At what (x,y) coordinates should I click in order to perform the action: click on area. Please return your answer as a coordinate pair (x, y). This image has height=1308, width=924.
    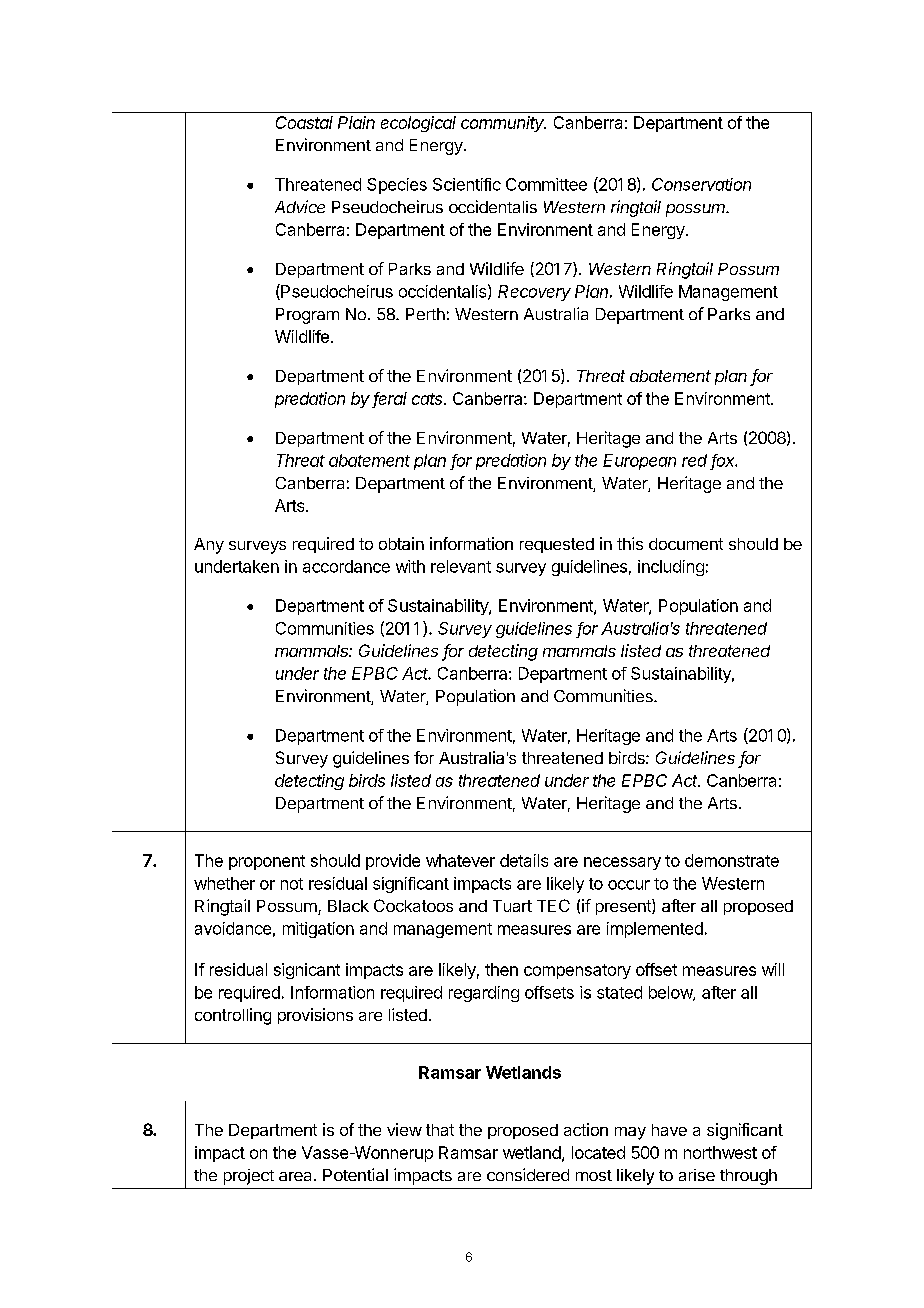
    Looking at the image, I should click on (295, 1176).
